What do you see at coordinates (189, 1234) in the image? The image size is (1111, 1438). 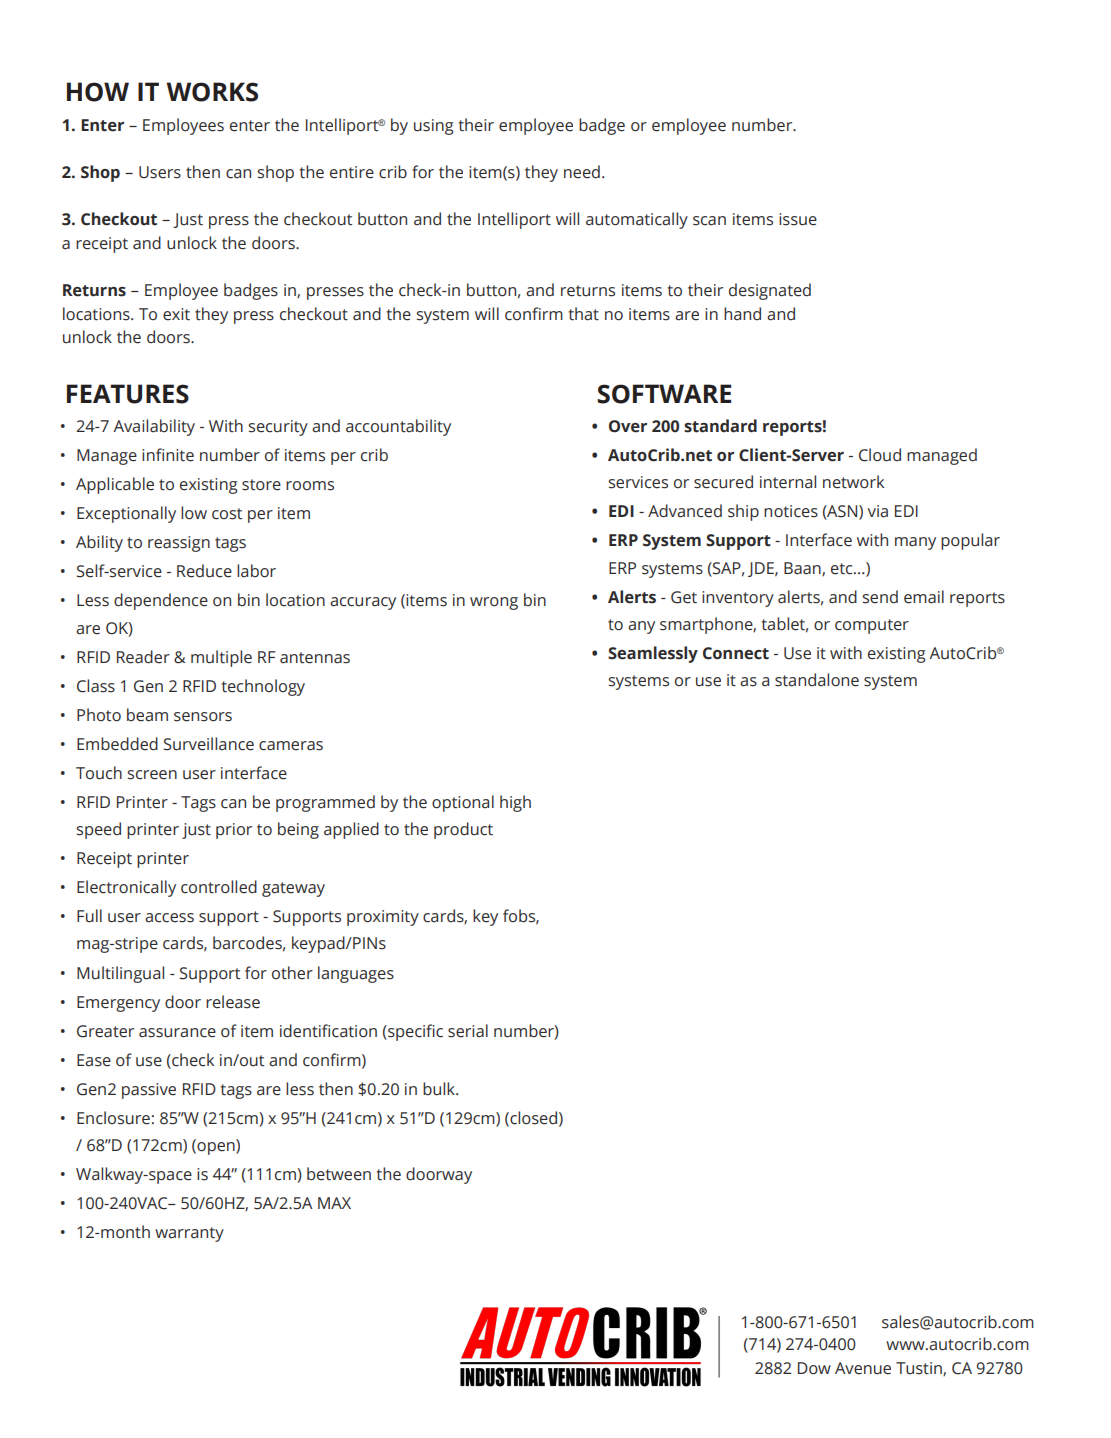 I see `warranty` at bounding box center [189, 1234].
